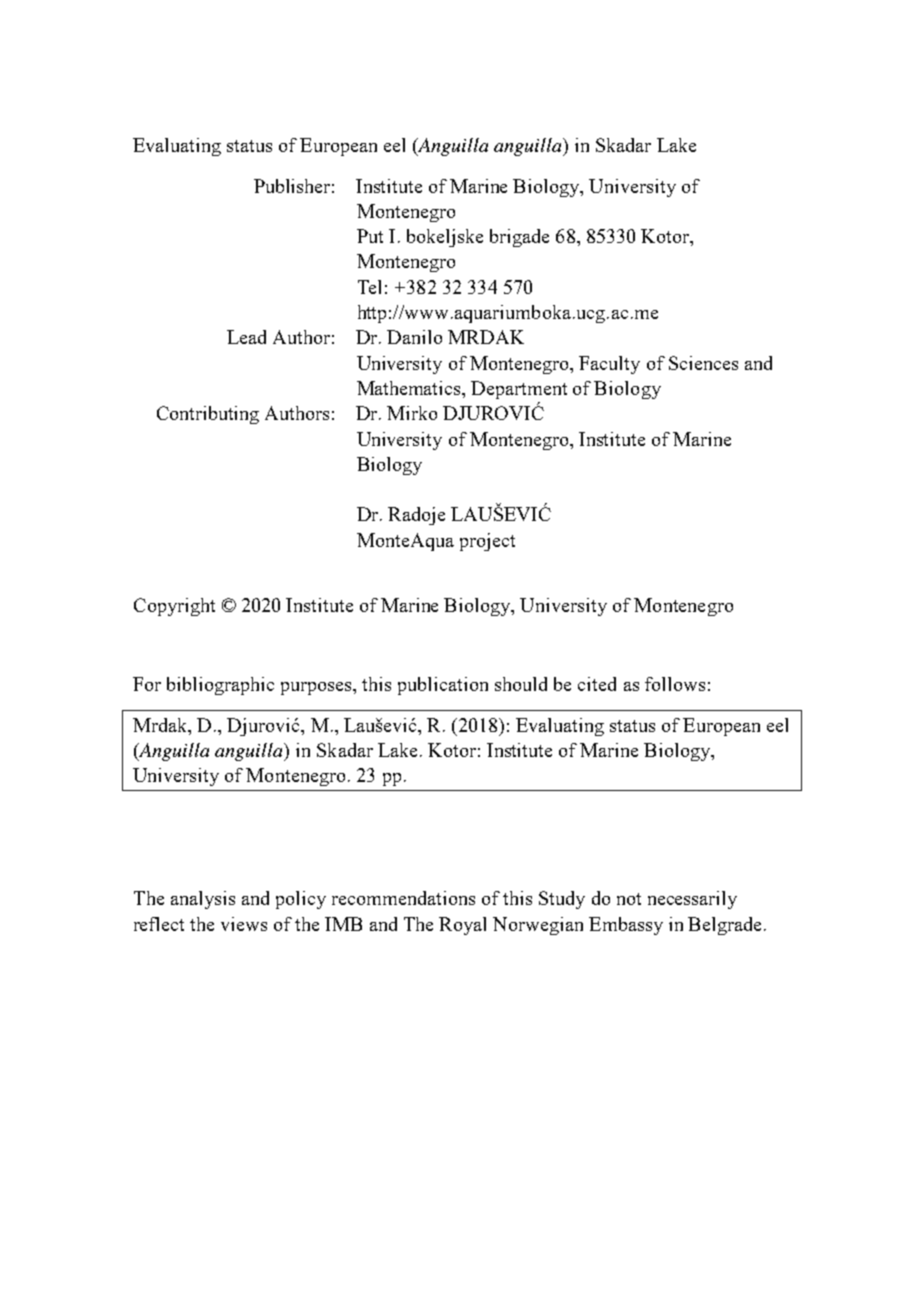  Describe the element at coordinates (370, 236) in the page. I see `Put` at that location.
